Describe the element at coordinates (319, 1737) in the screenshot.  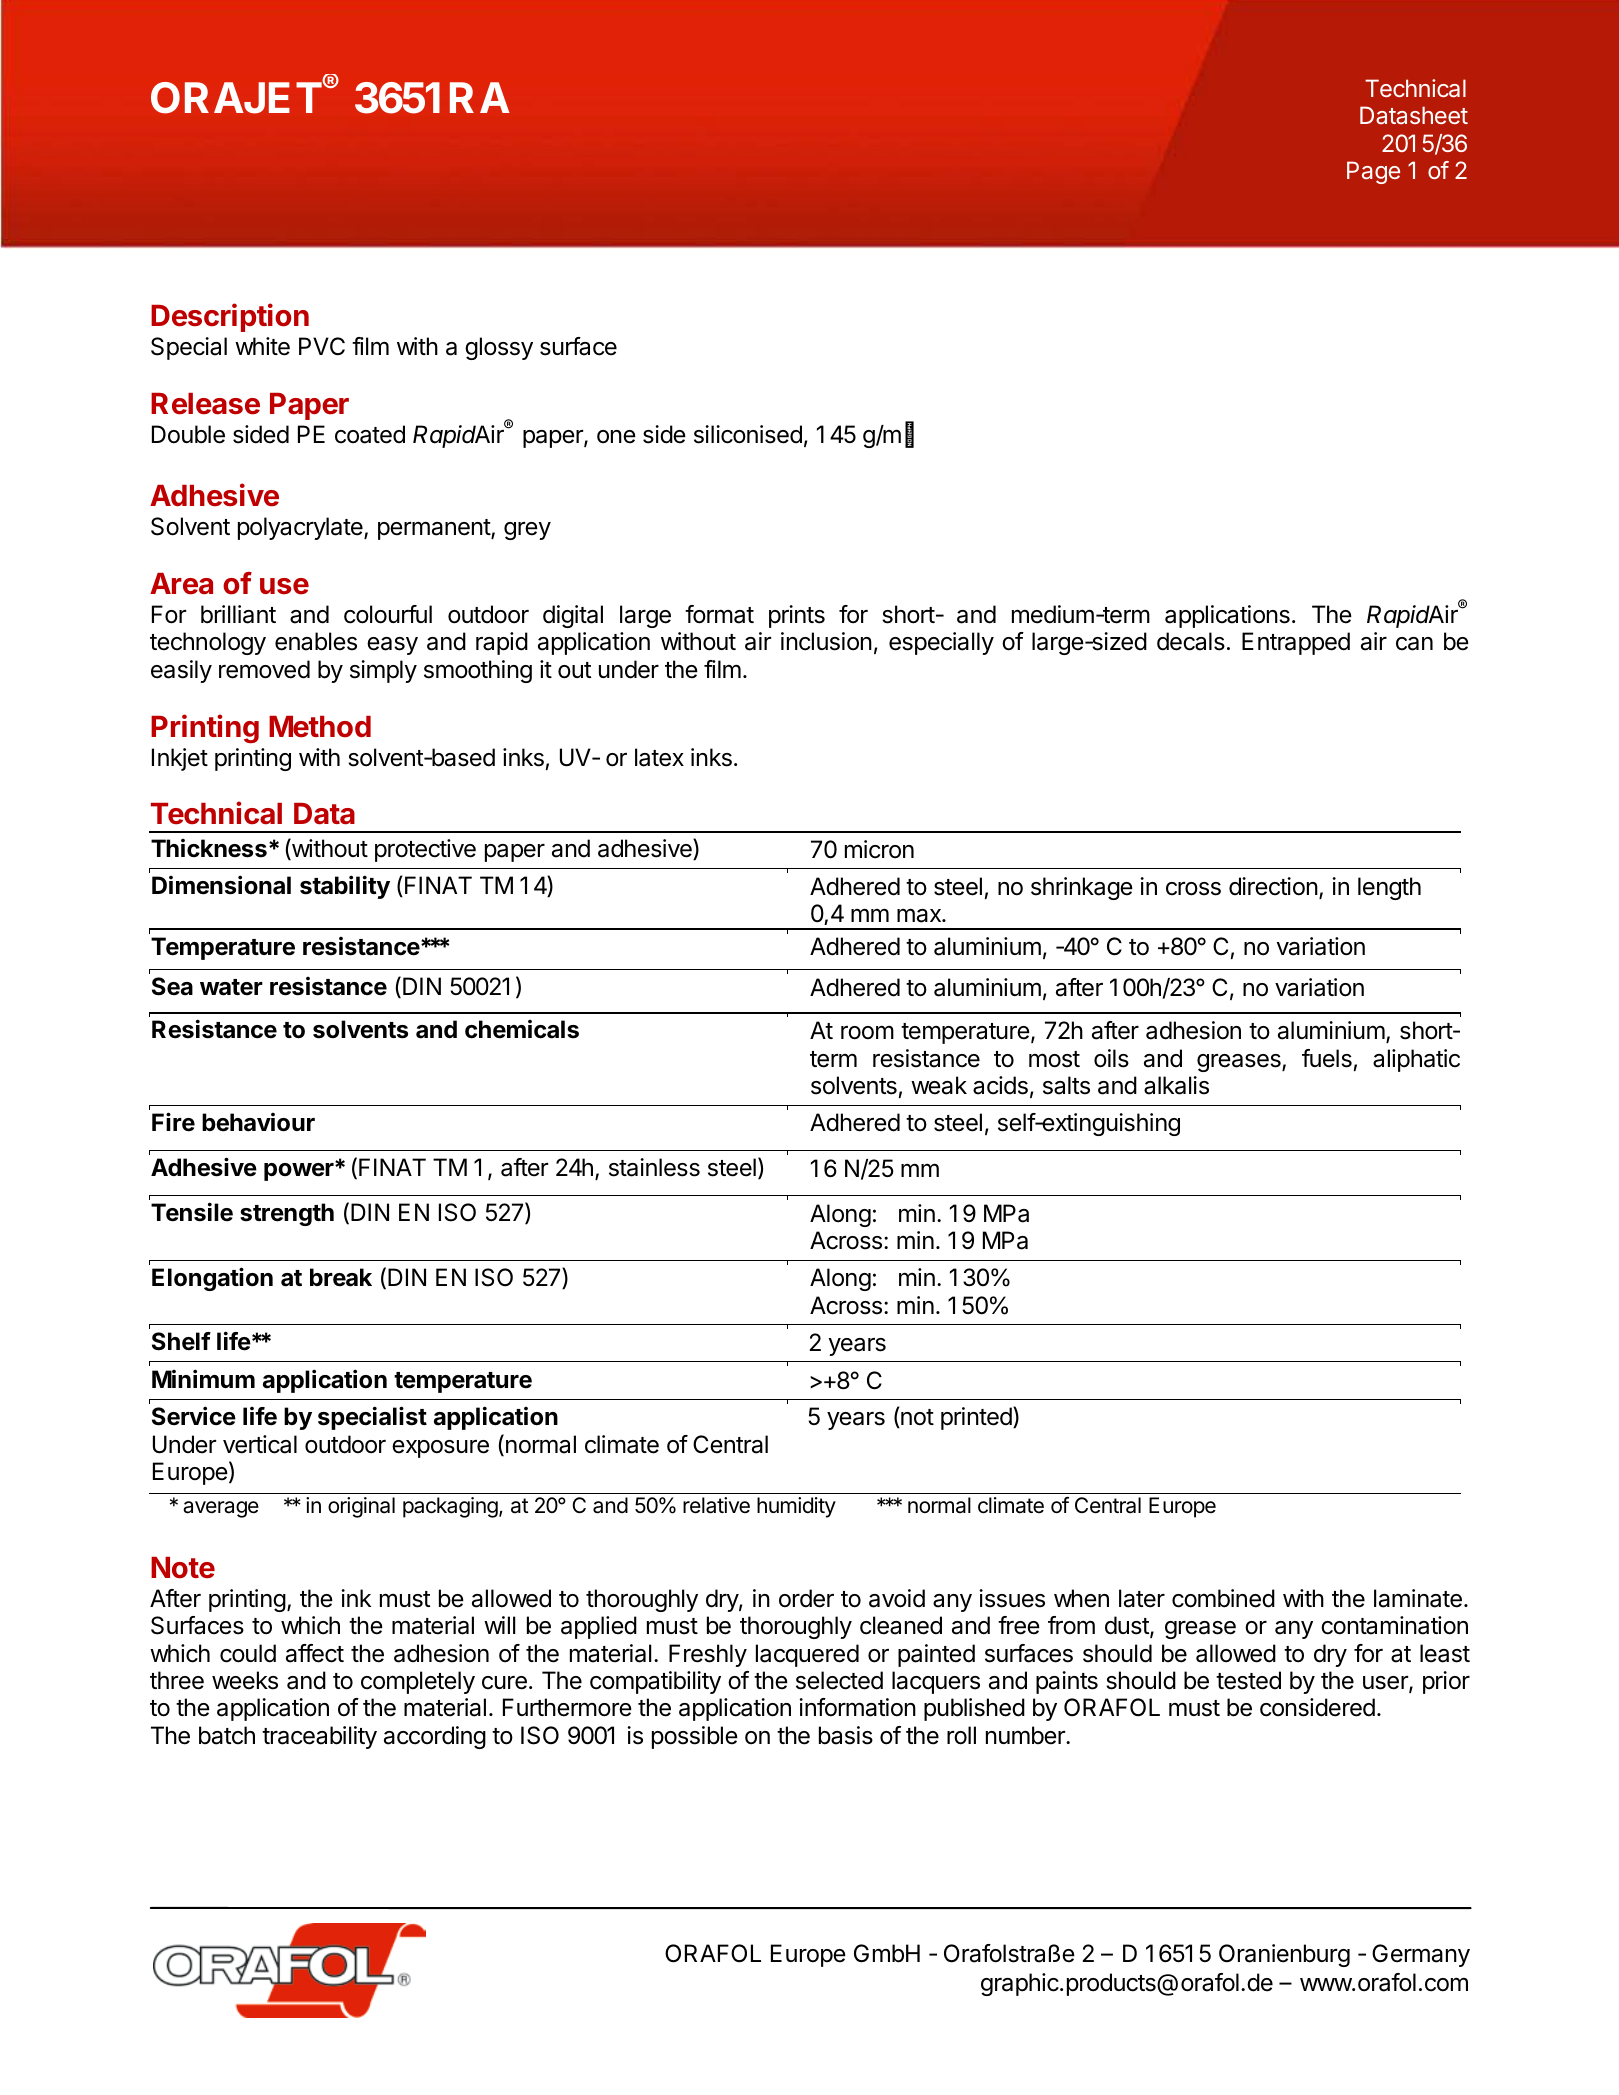
I see `traceability` at that location.
